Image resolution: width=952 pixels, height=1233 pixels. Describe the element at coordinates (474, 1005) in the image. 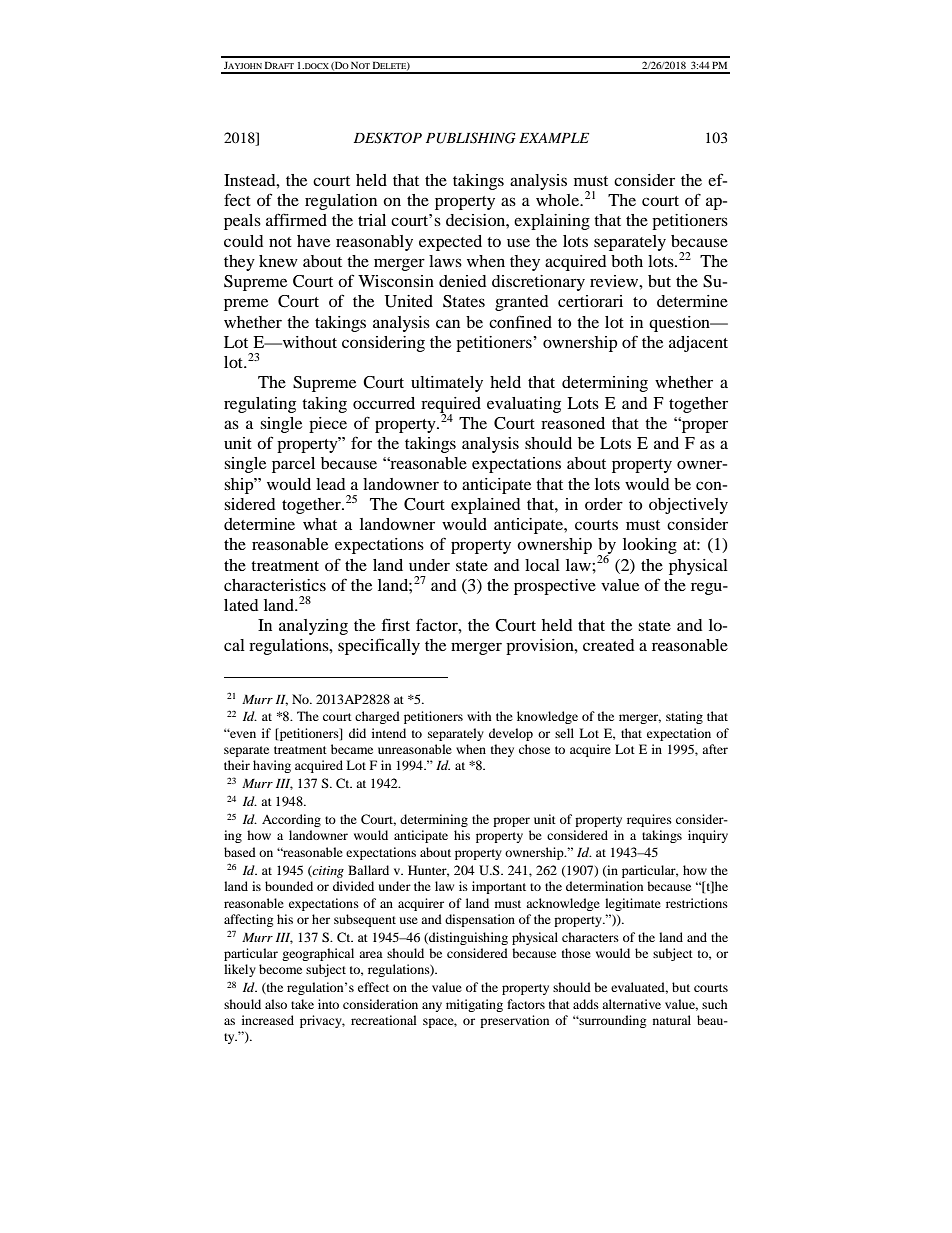

I see `mitigating` at that location.
